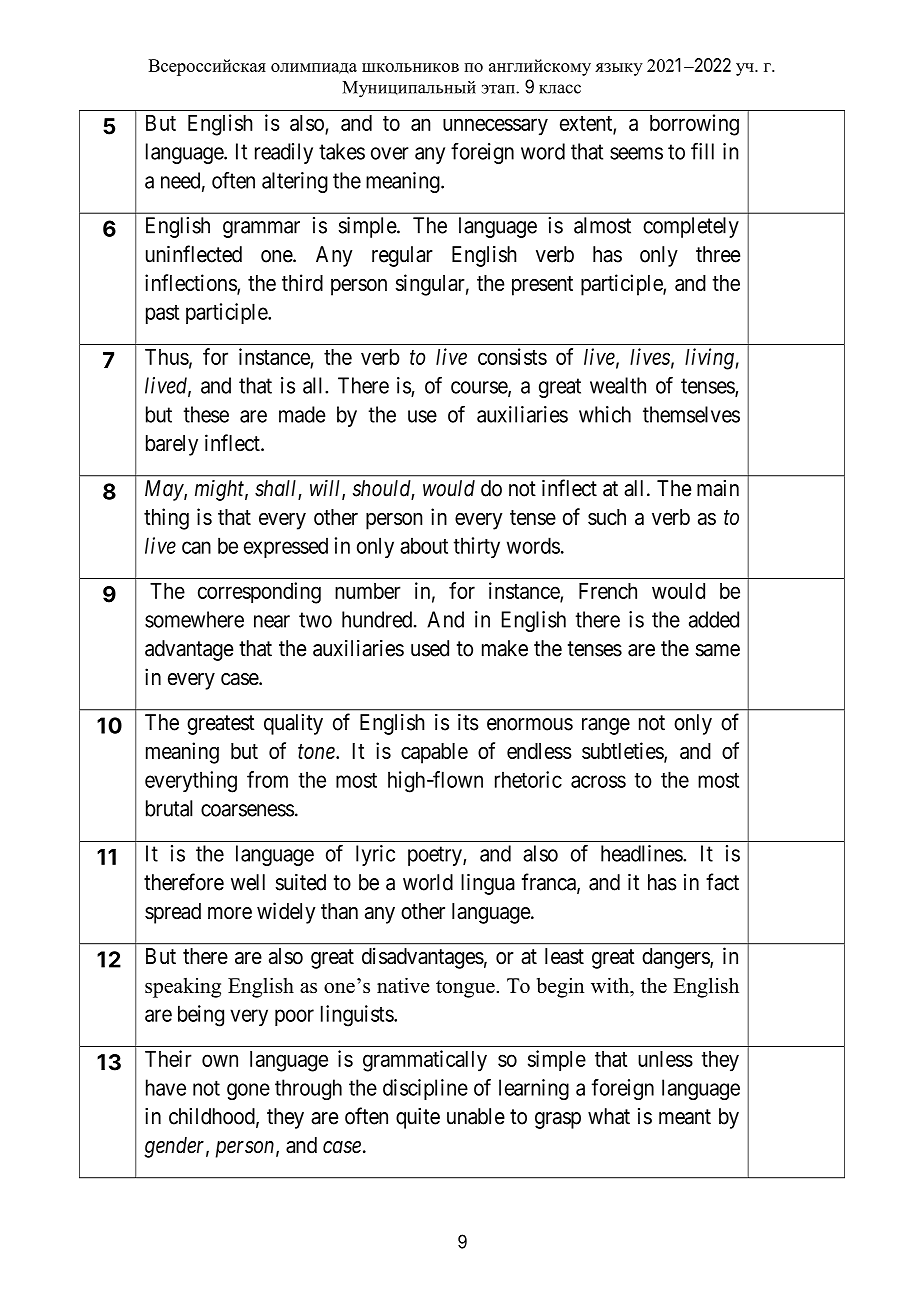  What do you see at coordinates (248, 1091) in the document?
I see `gone` at bounding box center [248, 1091].
